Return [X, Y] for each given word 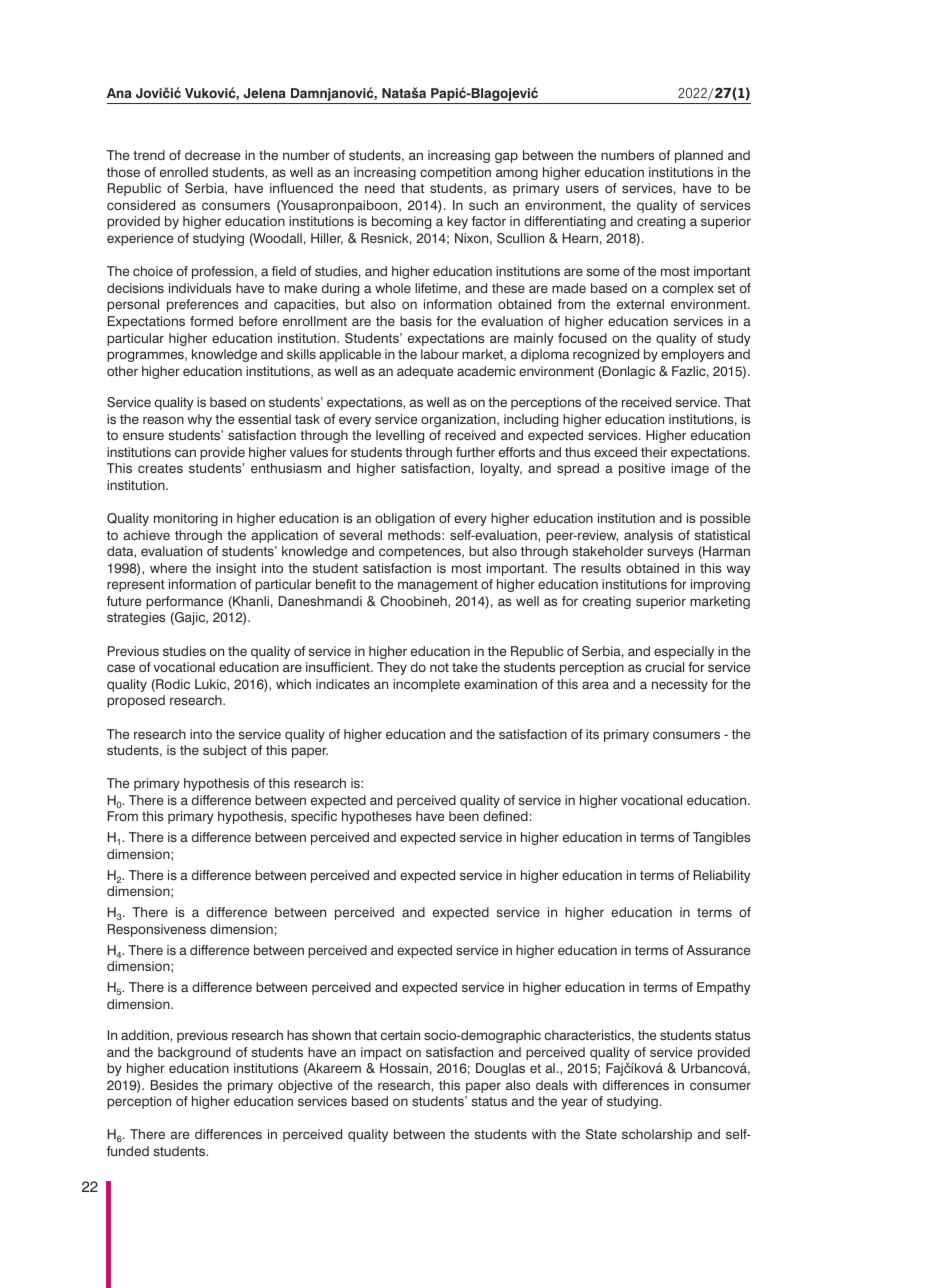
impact [381, 1053]
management [438, 586]
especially [684, 652]
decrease [212, 155]
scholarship [657, 1135]
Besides [174, 1085]
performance [184, 602]
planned [699, 156]
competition [455, 173]
